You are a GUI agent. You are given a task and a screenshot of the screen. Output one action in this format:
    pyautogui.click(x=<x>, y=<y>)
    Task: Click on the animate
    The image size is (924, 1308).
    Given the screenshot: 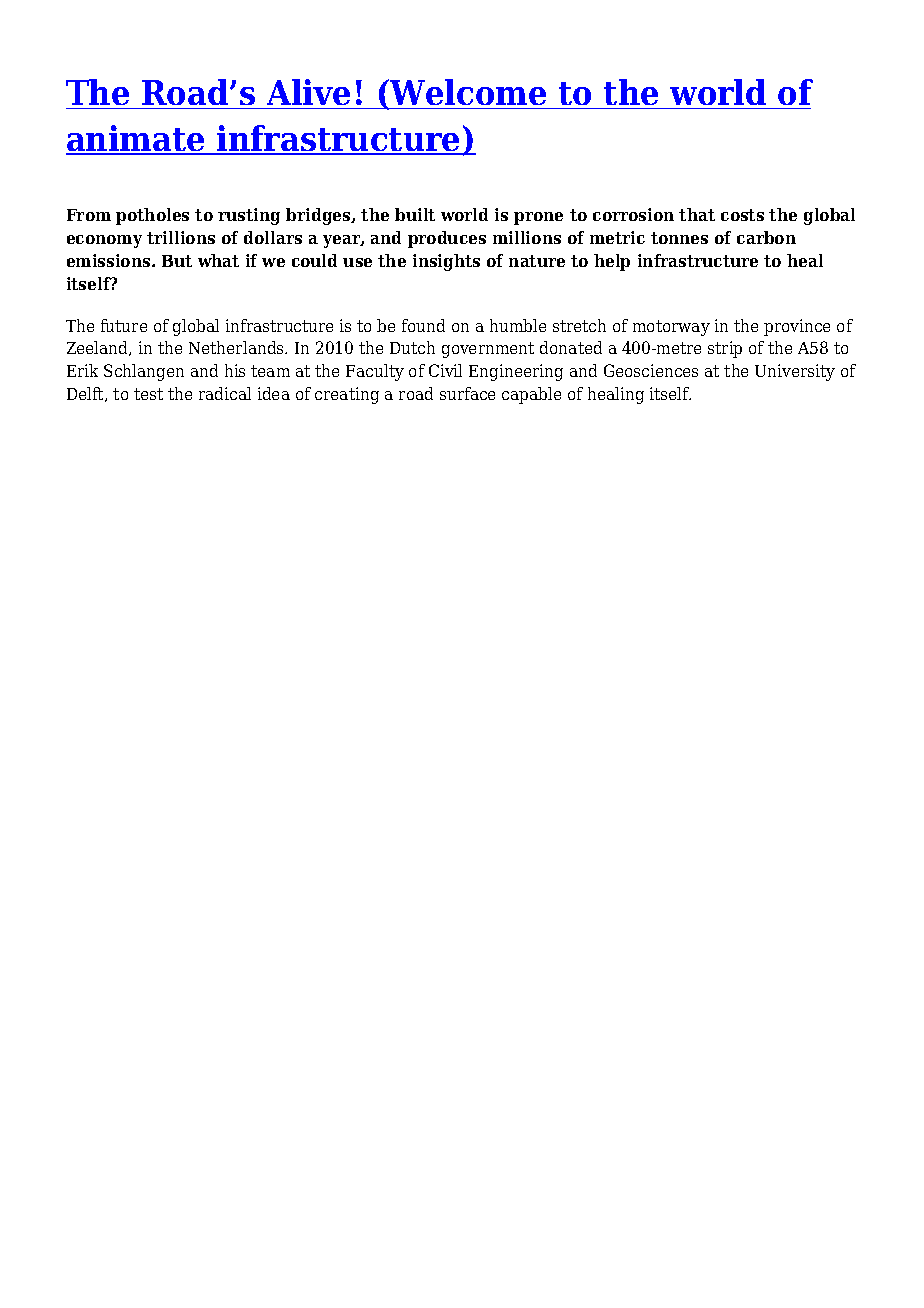 What is the action you would take?
    pyautogui.click(x=136, y=139)
